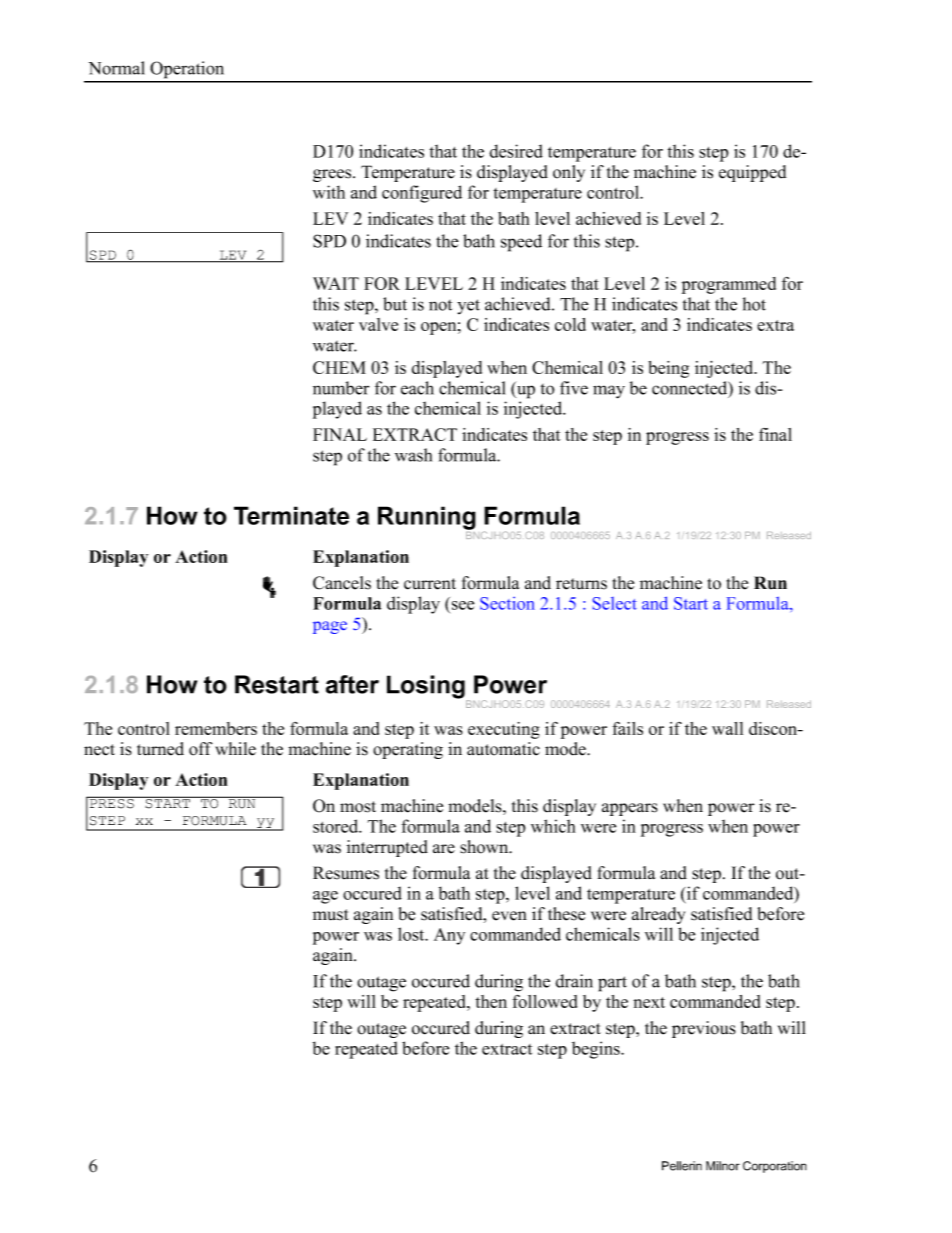  Describe the element at coordinates (417, 388) in the screenshot. I see `each` at that location.
